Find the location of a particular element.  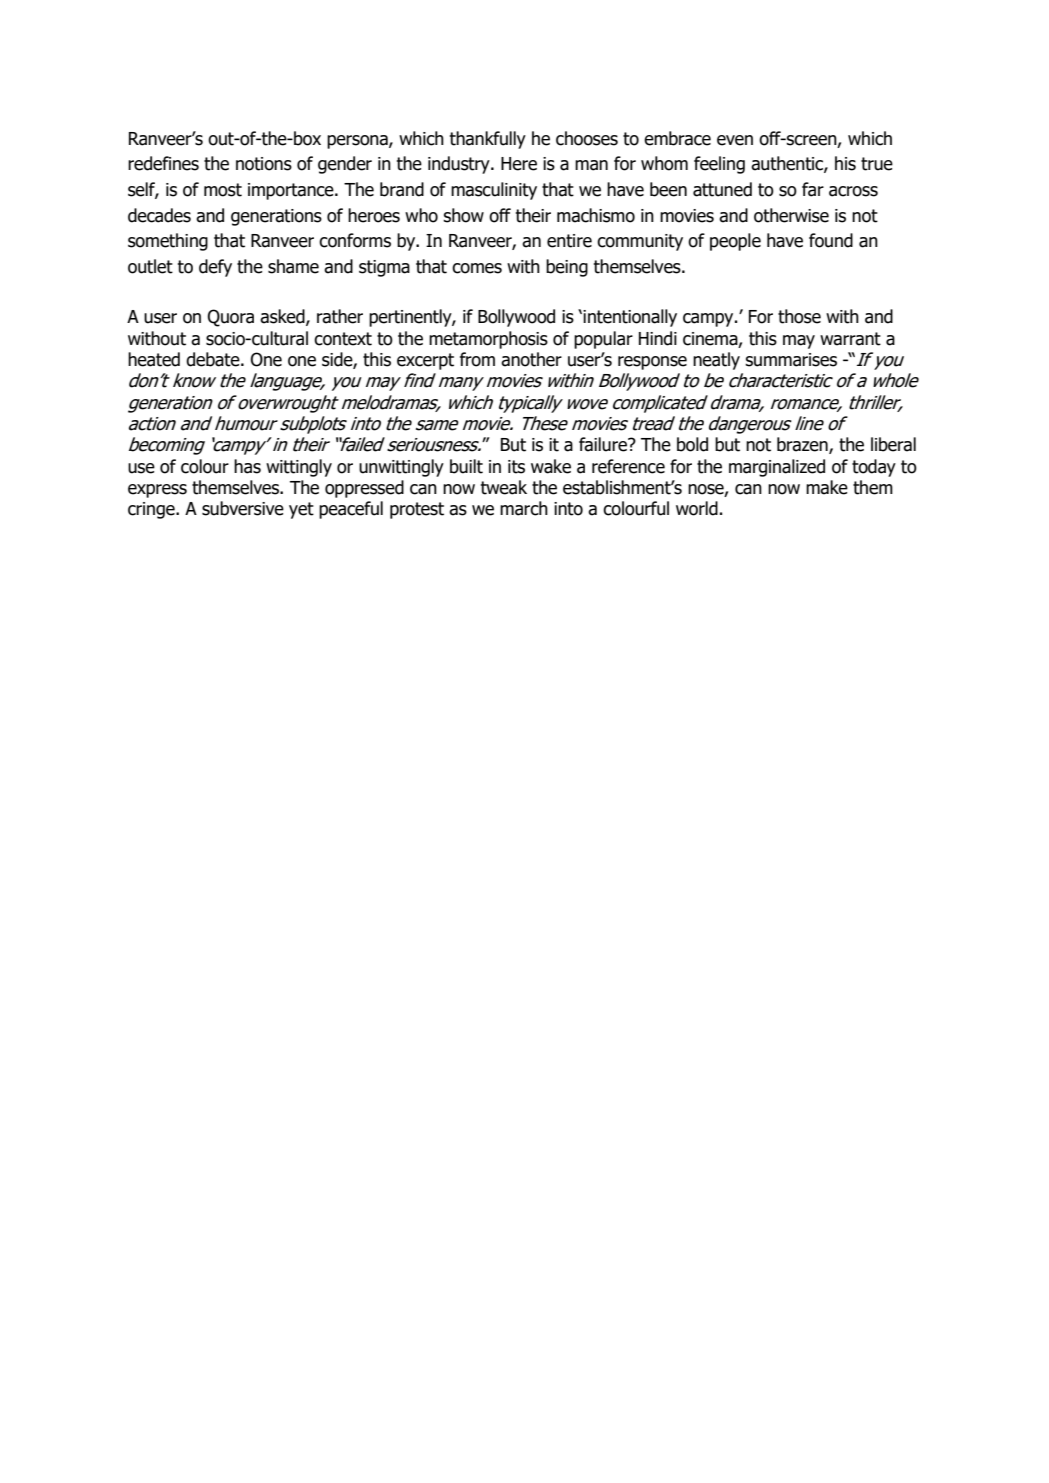

thankfully is located at coordinates (488, 140).
